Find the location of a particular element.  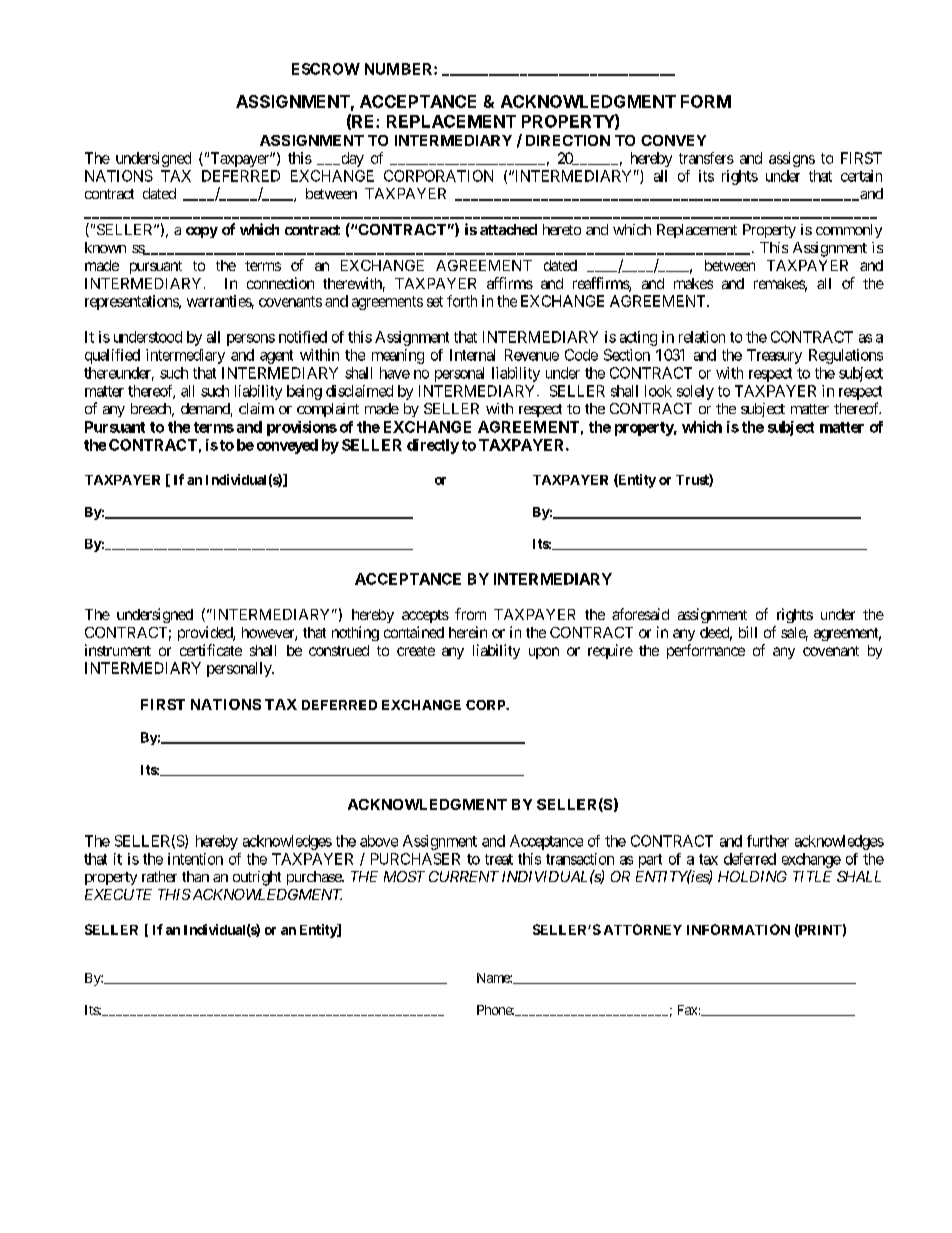

ESCROW is located at coordinates (326, 69).
